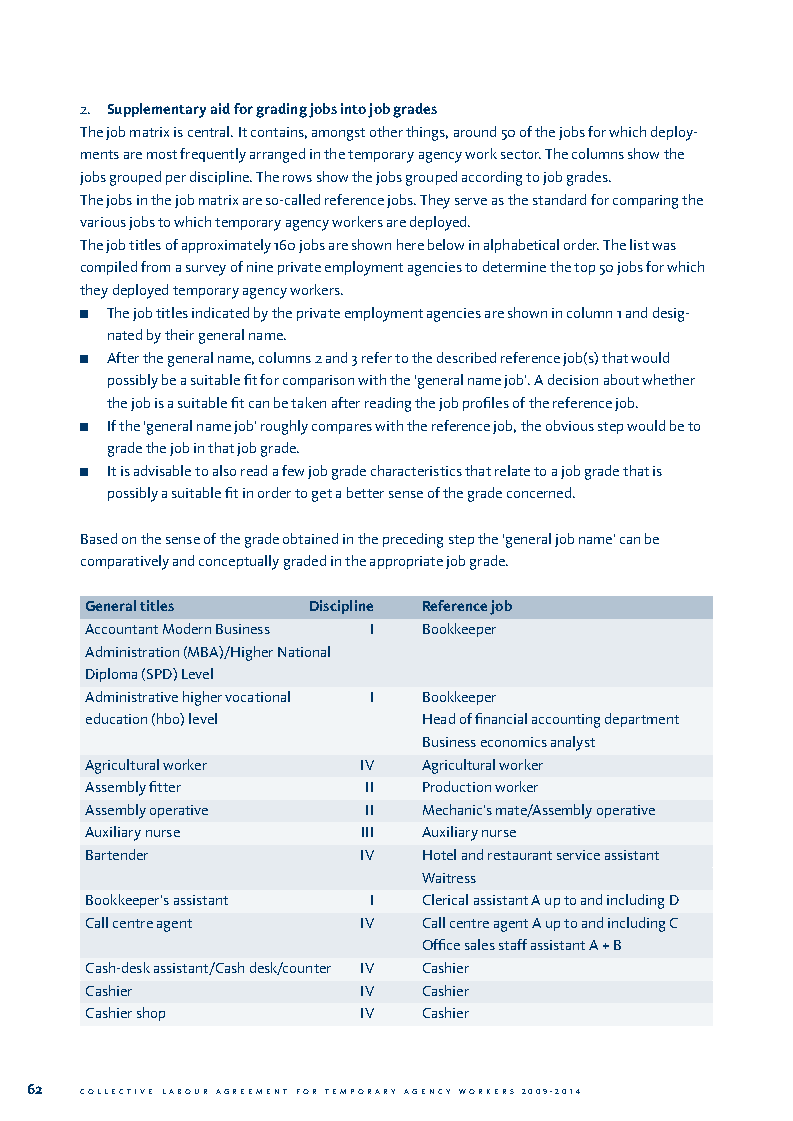 The height and width of the screenshot is (1121, 793). I want to click on Modern, so click(187, 628).
